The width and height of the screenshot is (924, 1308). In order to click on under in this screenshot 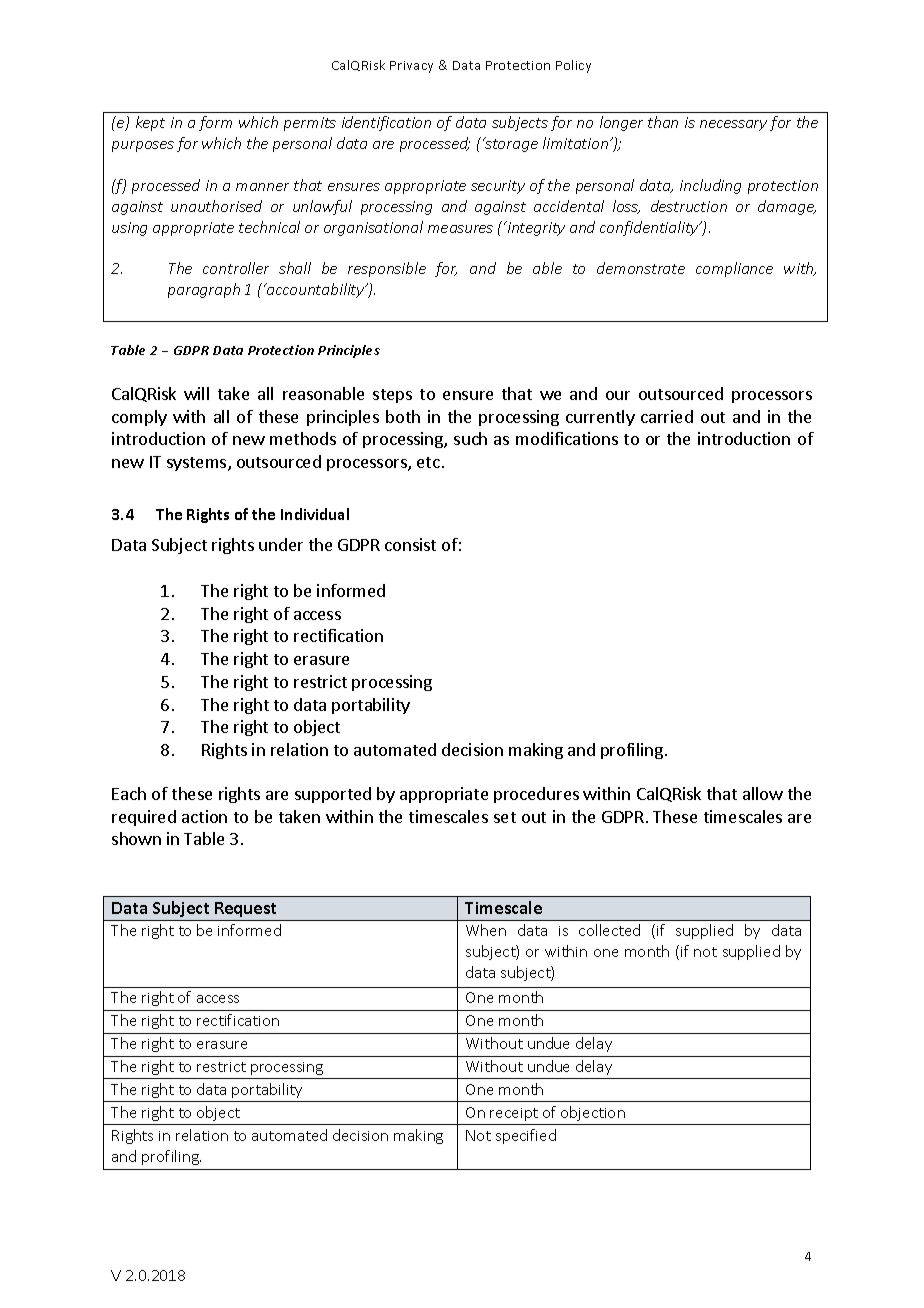, I will do `click(281, 544)`.
